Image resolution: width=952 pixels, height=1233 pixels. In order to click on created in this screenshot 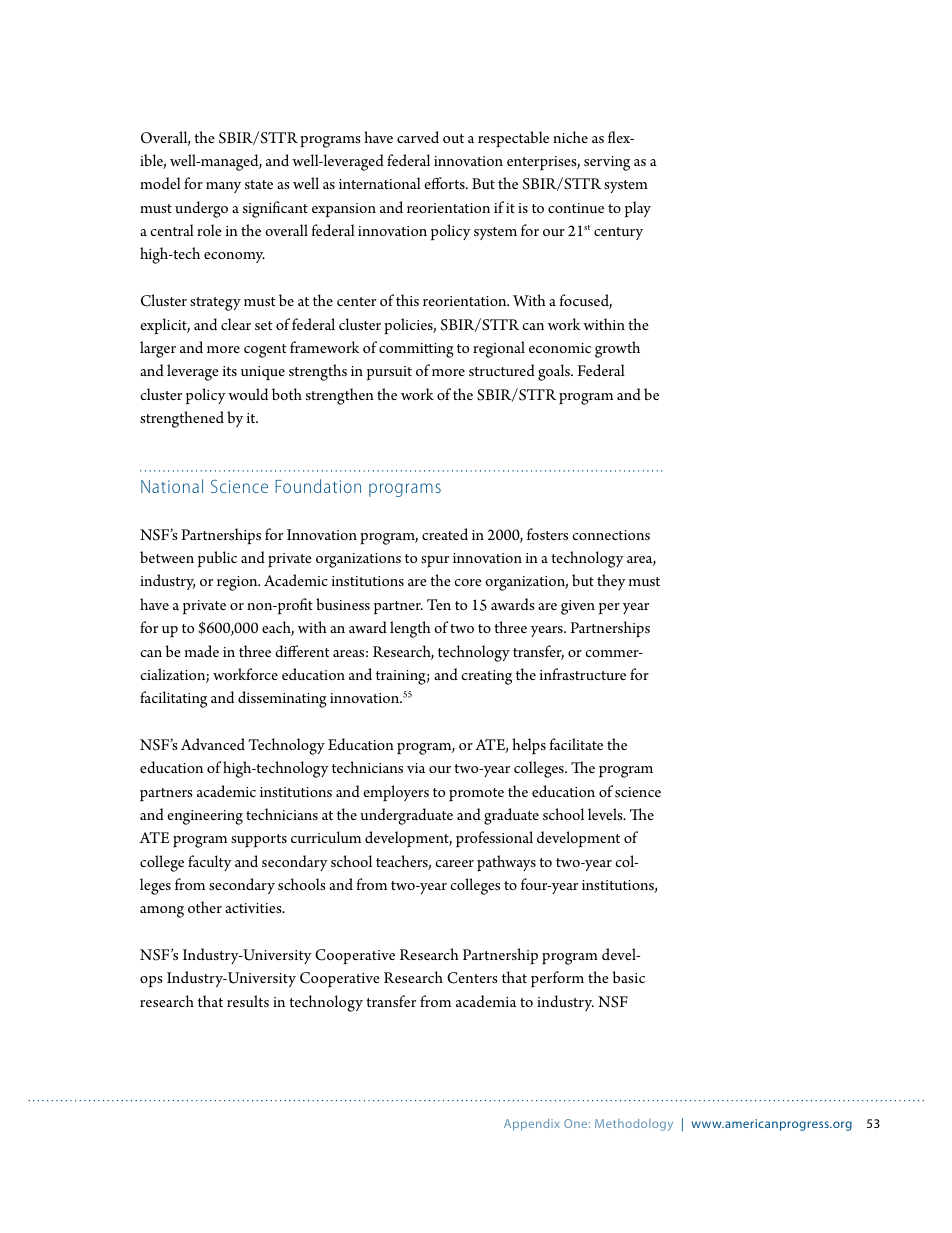, I will do `click(445, 534)`.
